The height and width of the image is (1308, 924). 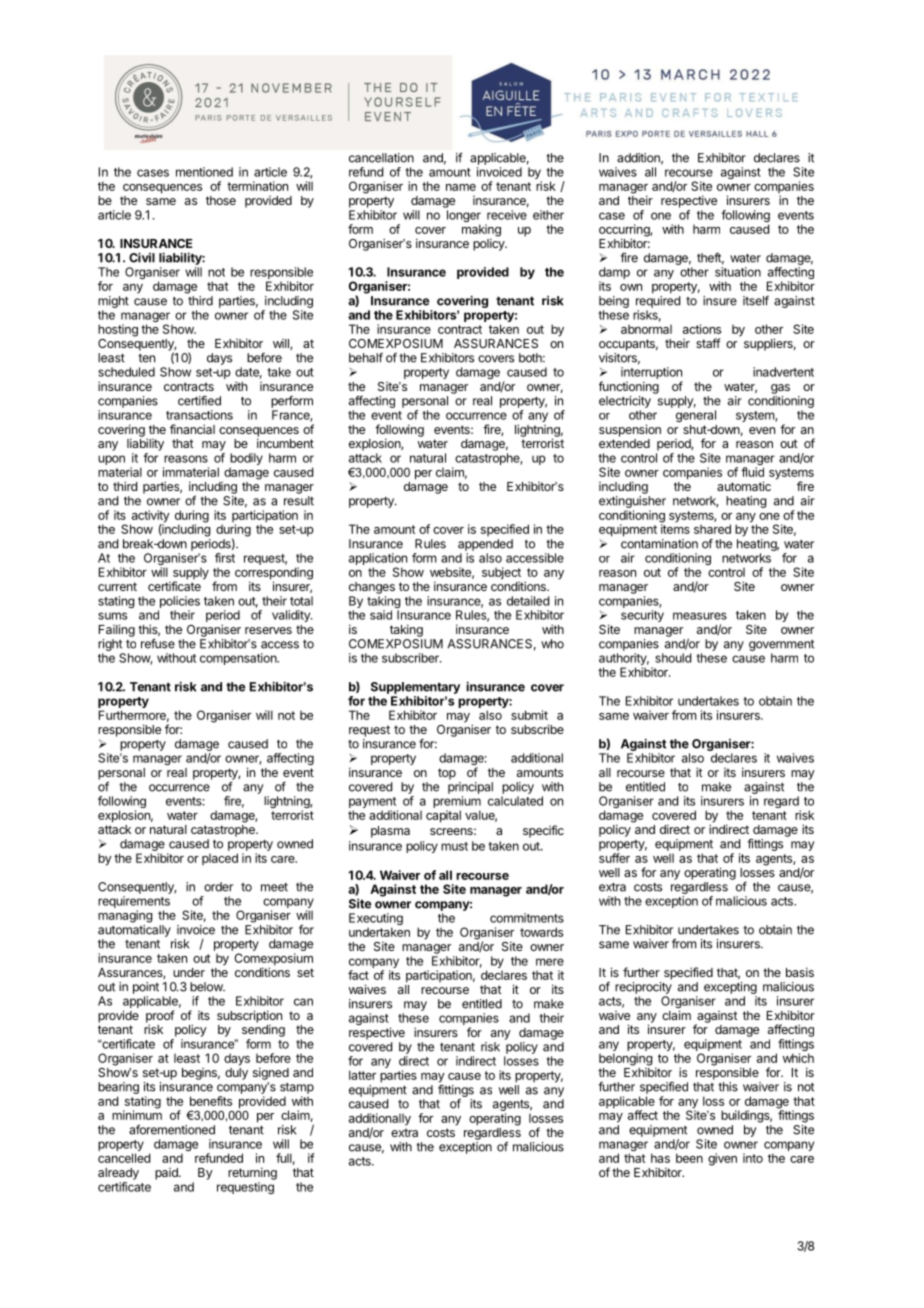 What do you see at coordinates (485, 545) in the image?
I see `appended` at bounding box center [485, 545].
